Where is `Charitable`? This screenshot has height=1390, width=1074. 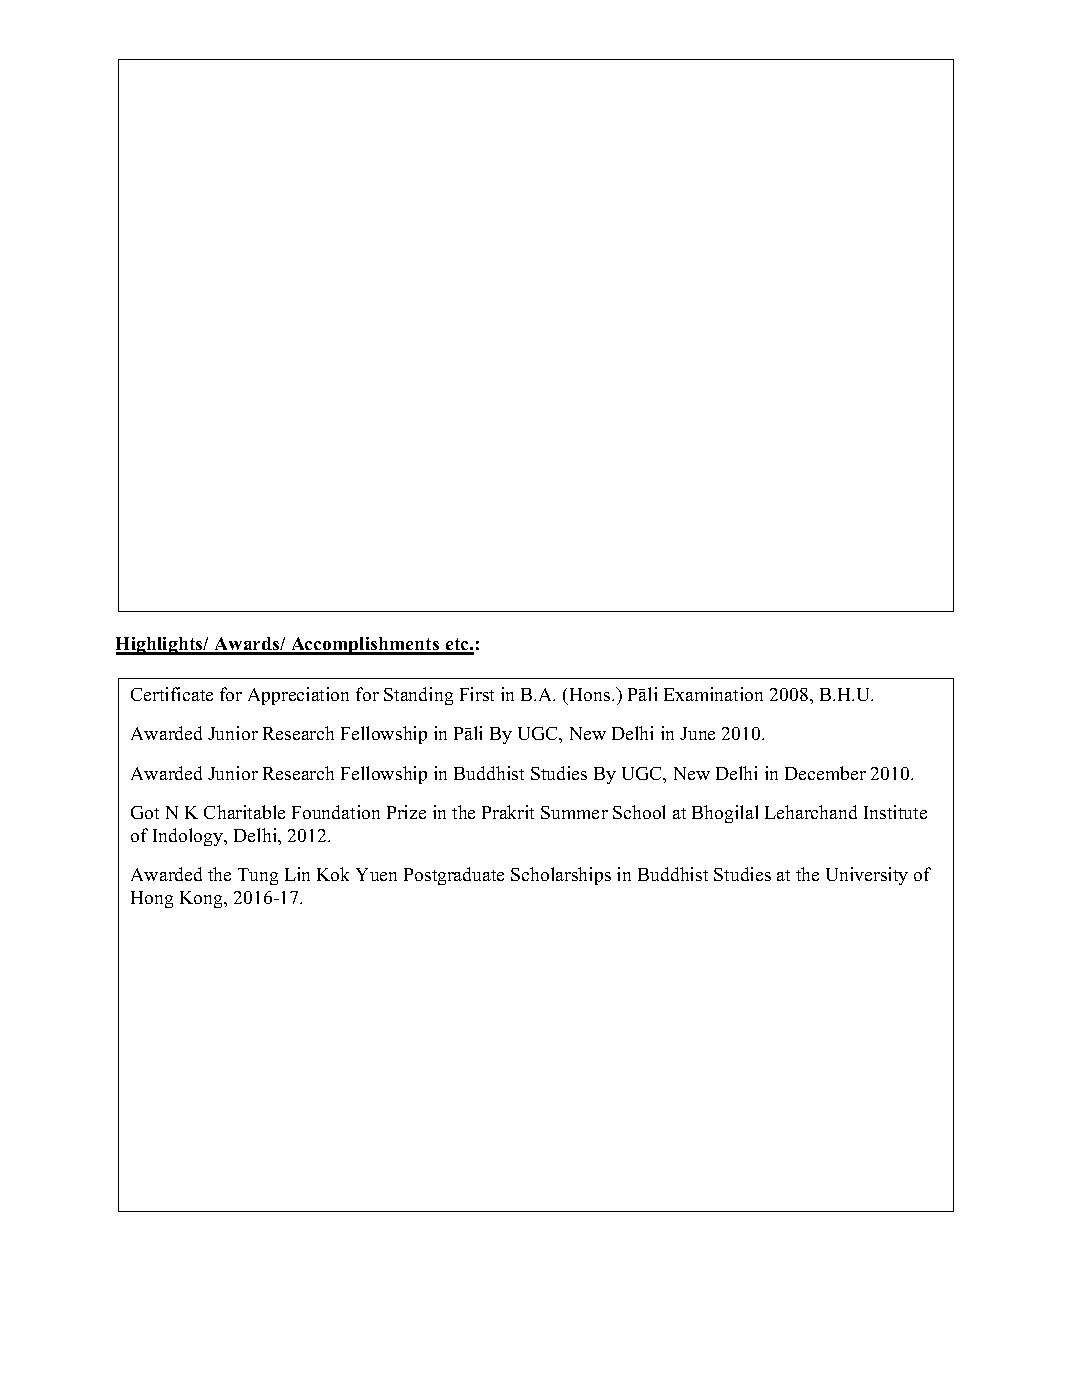 Charitable is located at coordinates (244, 812).
